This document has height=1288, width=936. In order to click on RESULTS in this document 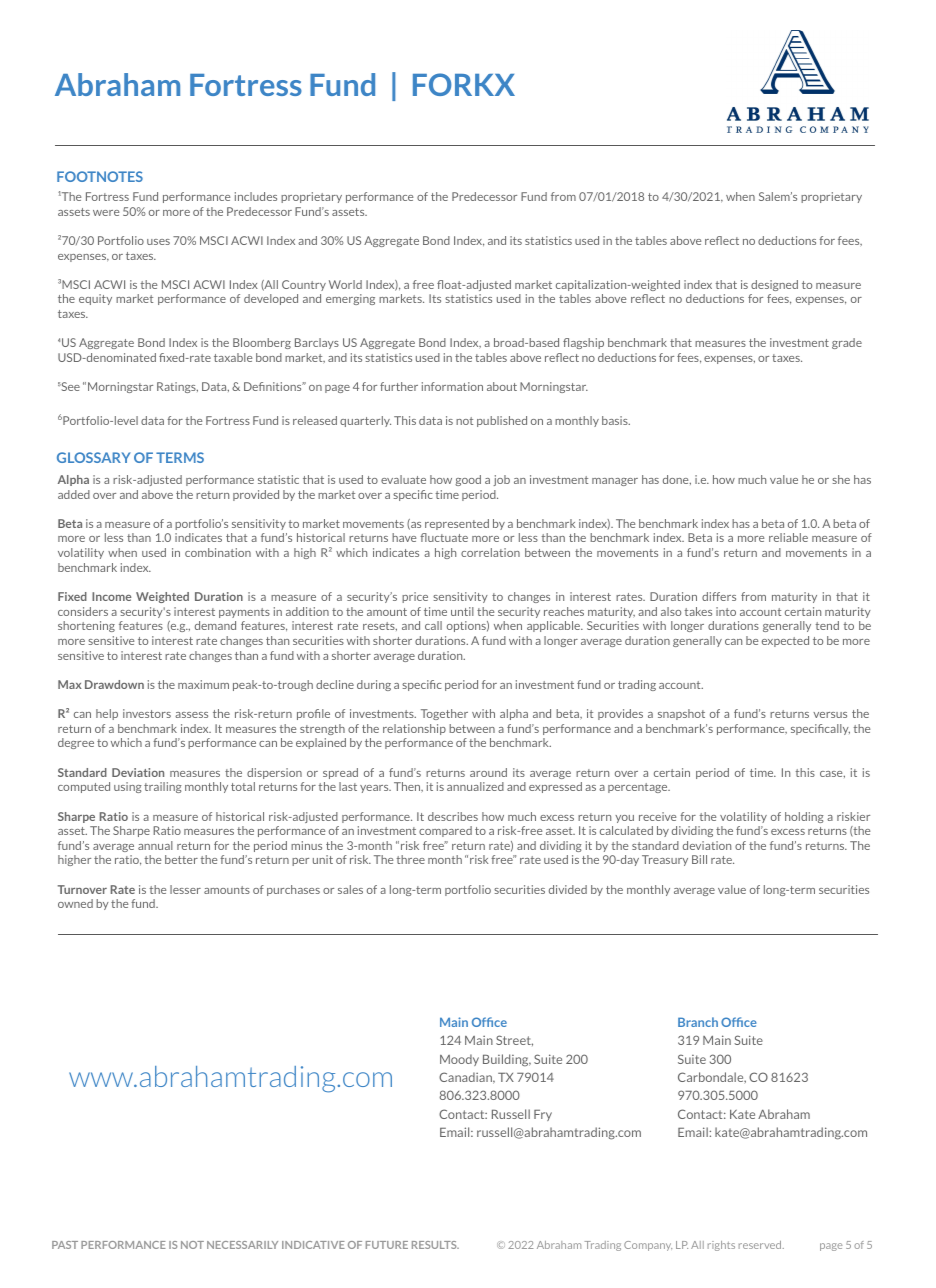, I will do `click(435, 1245)`.
